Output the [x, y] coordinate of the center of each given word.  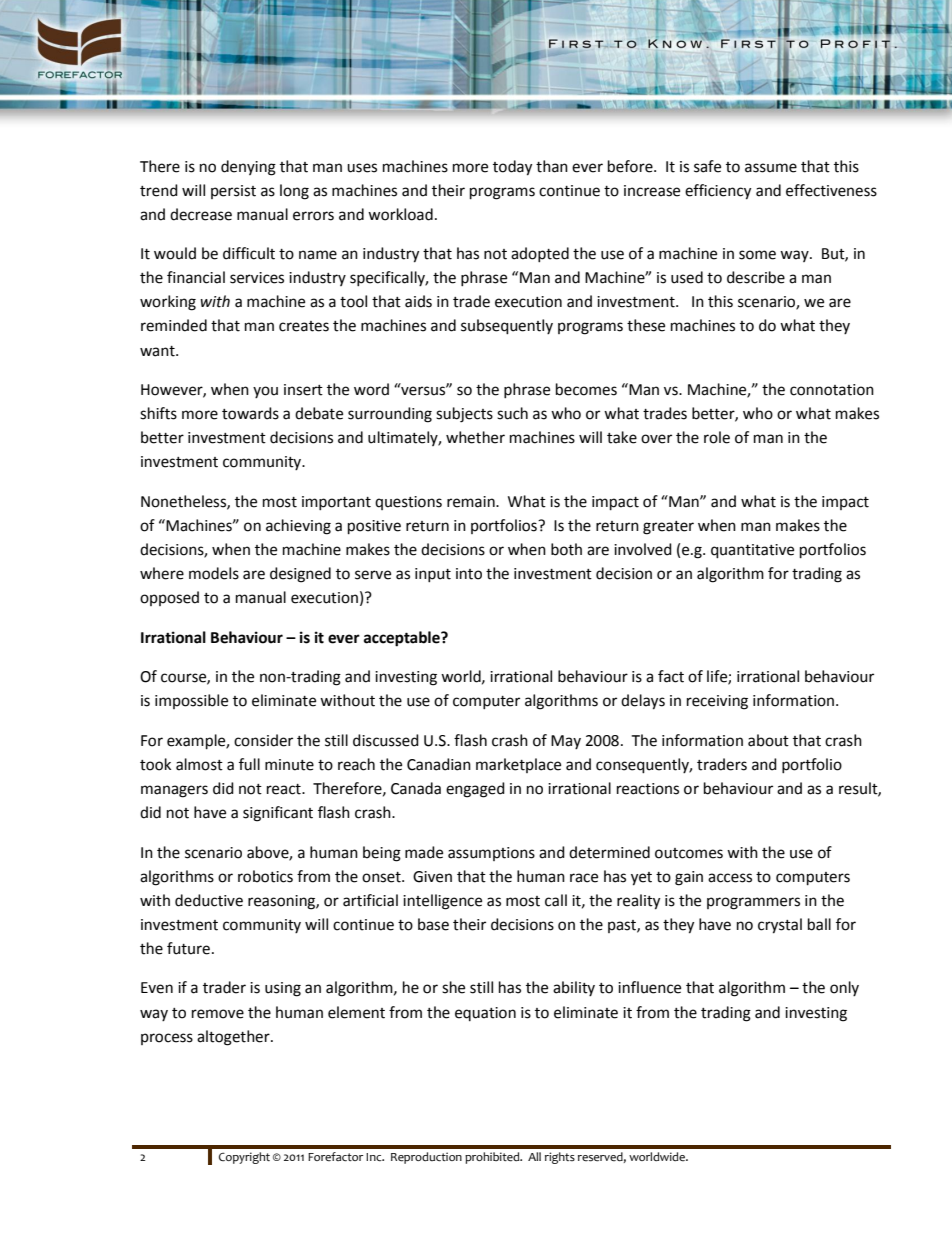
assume [771, 168]
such [512, 413]
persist [233, 192]
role [717, 437]
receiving [717, 702]
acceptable [403, 639]
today [512, 168]
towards [250, 413]
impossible [191, 701]
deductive [209, 900]
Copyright [244, 1158]
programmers [753, 903]
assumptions [491, 854]
